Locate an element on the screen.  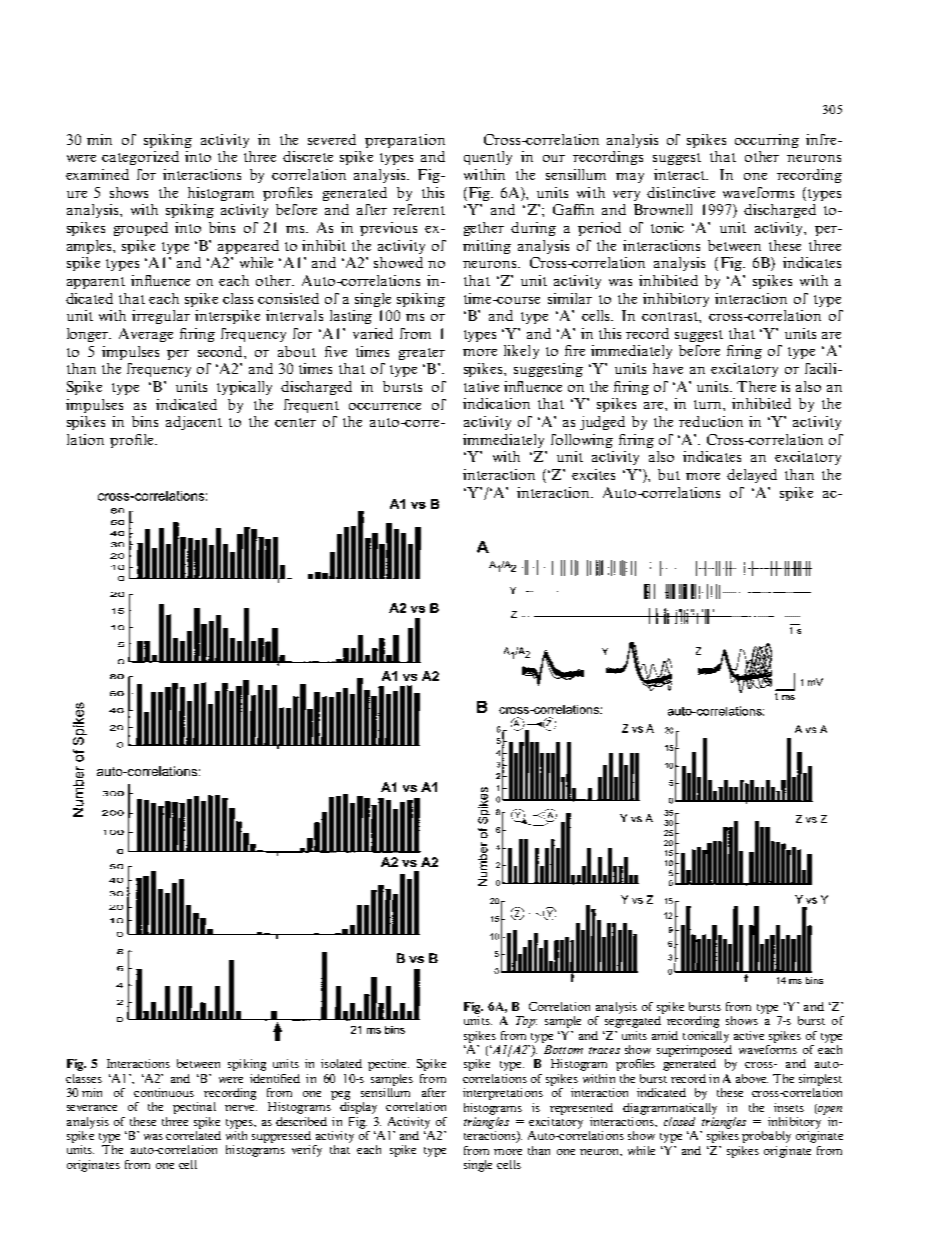
excites is located at coordinates (593, 474).
